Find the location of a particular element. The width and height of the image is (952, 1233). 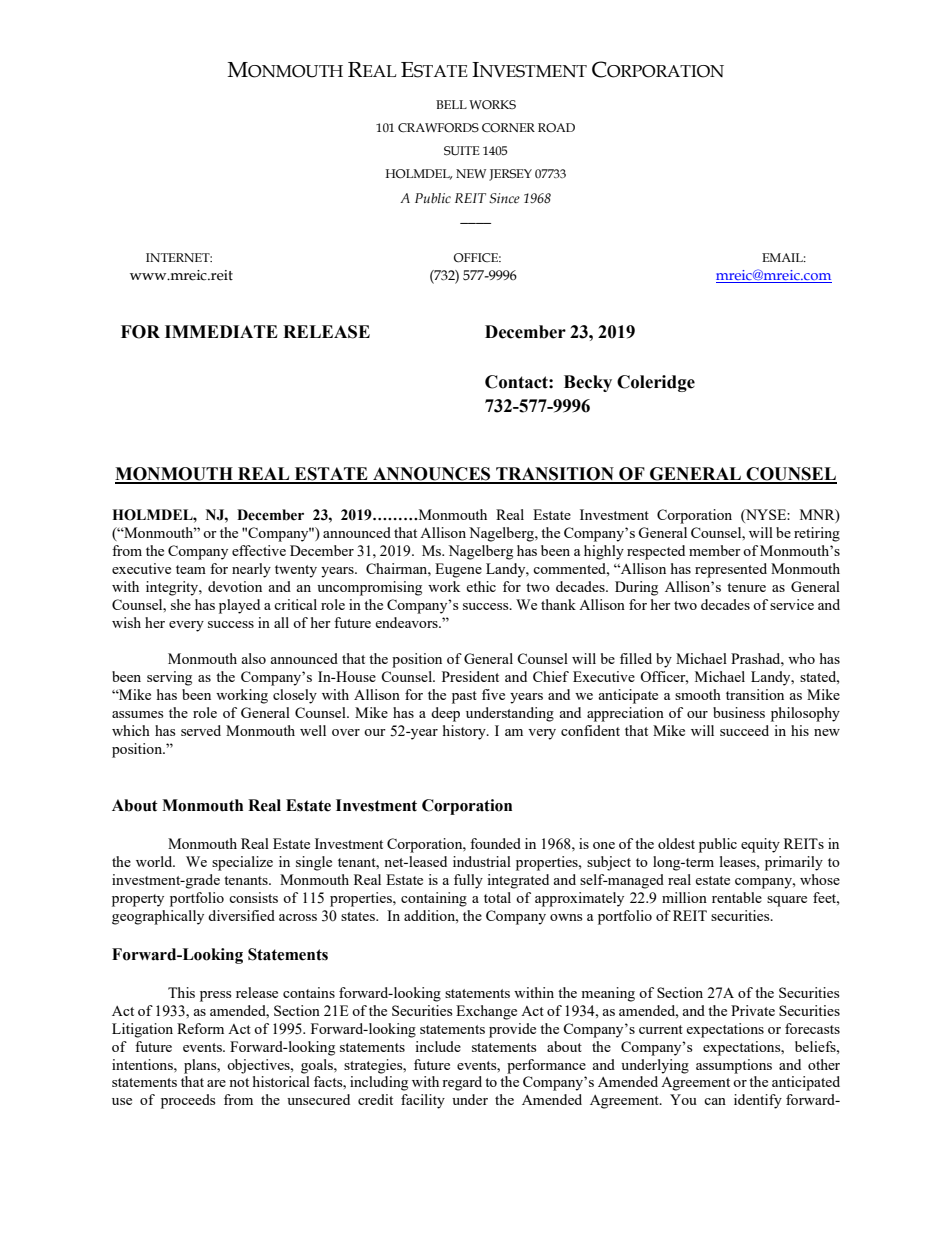

ANNOUNCES is located at coordinates (432, 475).
